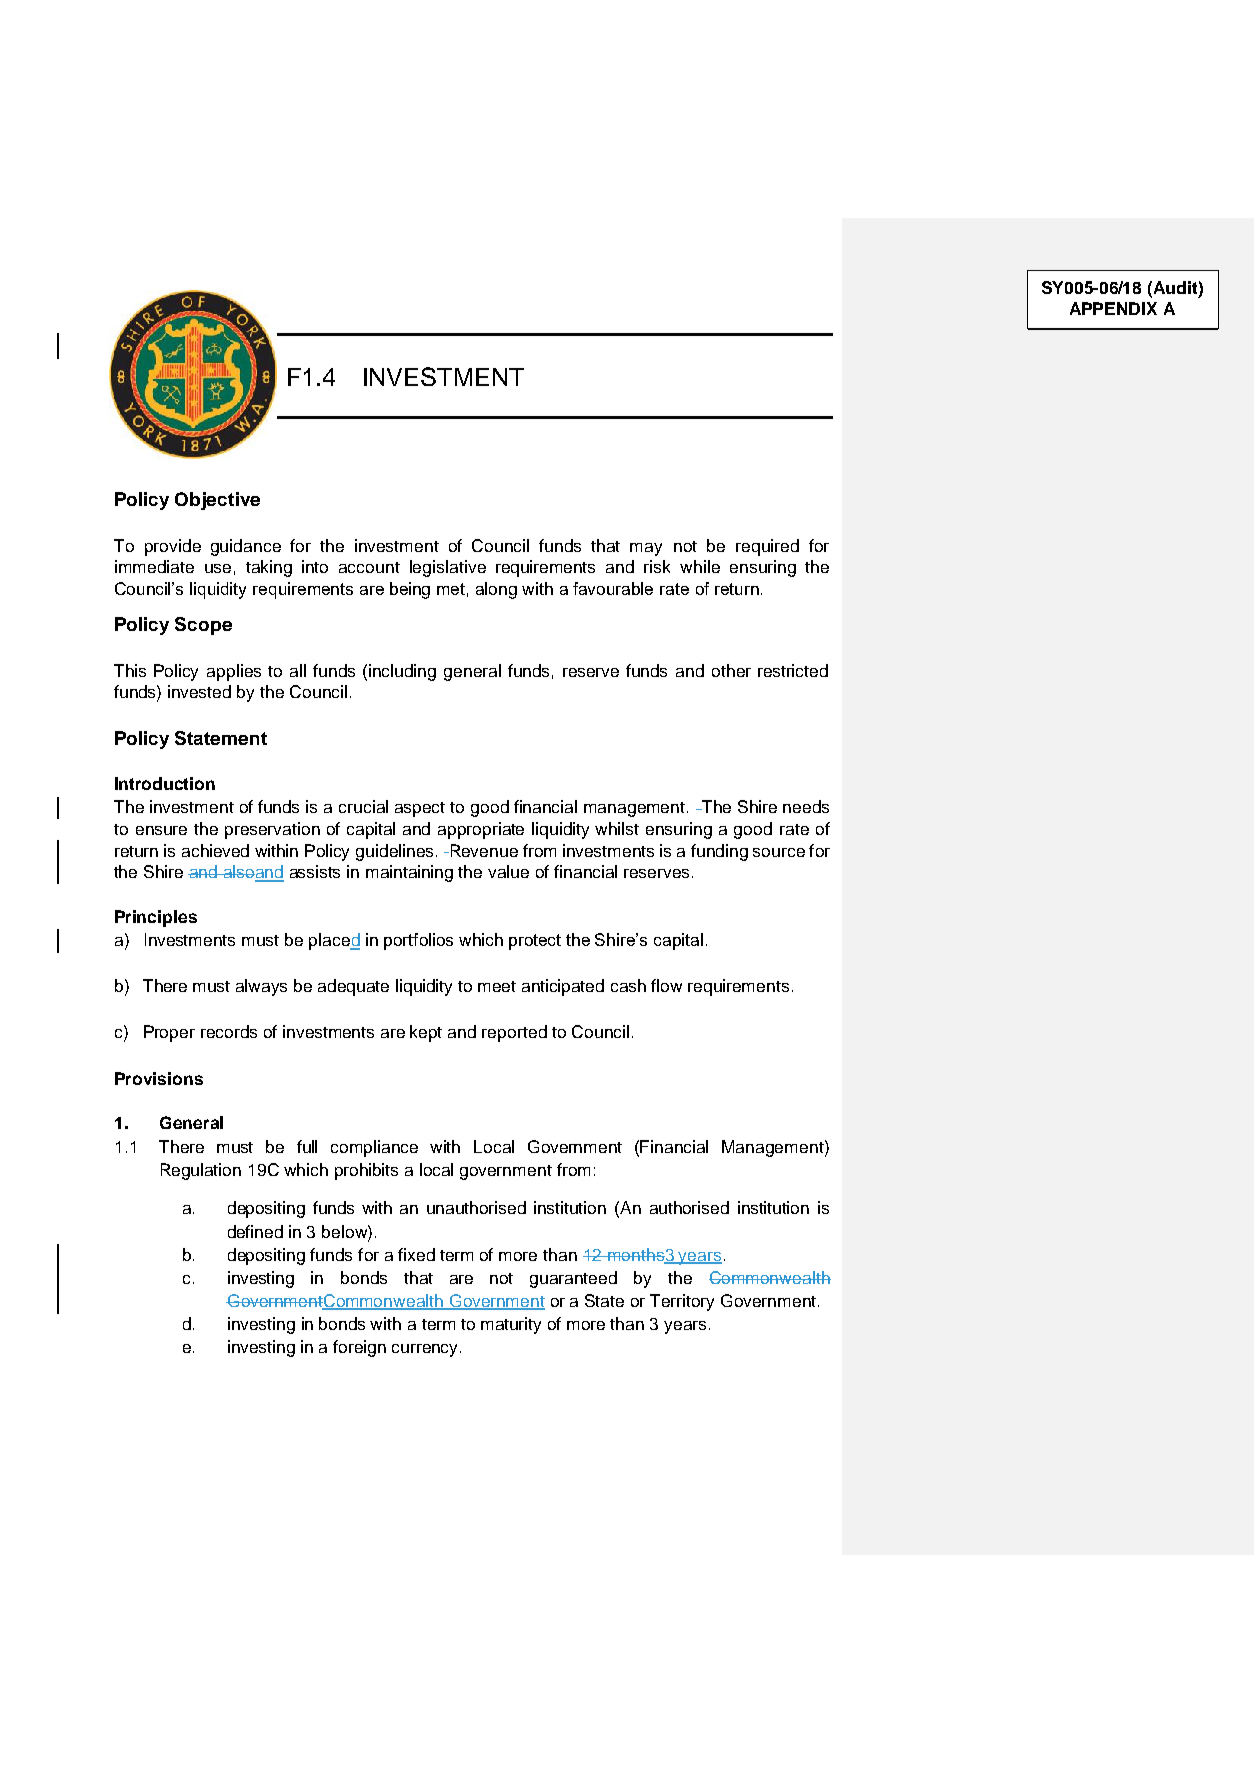  What do you see at coordinates (617, 828) in the page?
I see `whilst` at bounding box center [617, 828].
